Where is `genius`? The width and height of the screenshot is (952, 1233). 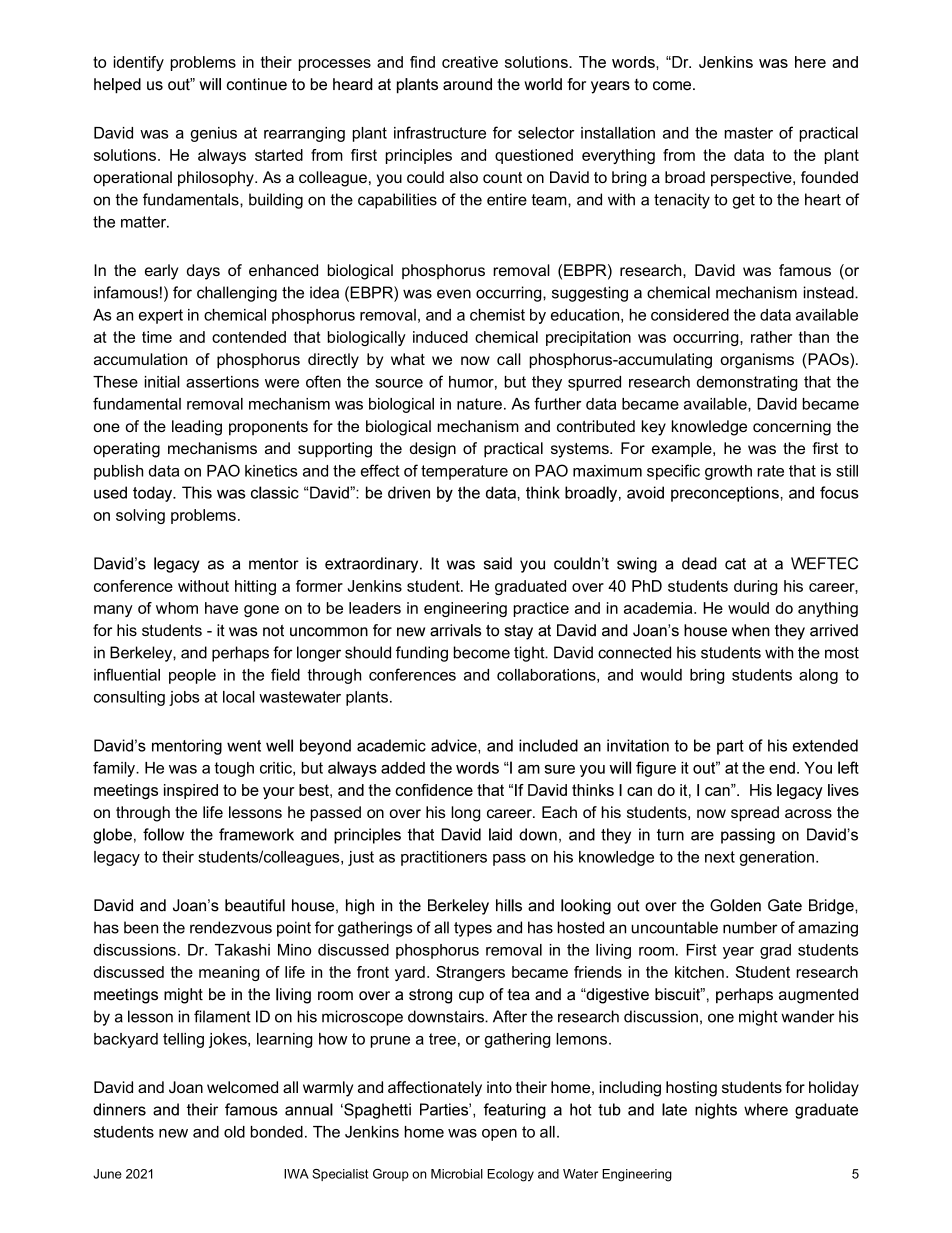 genius is located at coordinates (214, 134).
